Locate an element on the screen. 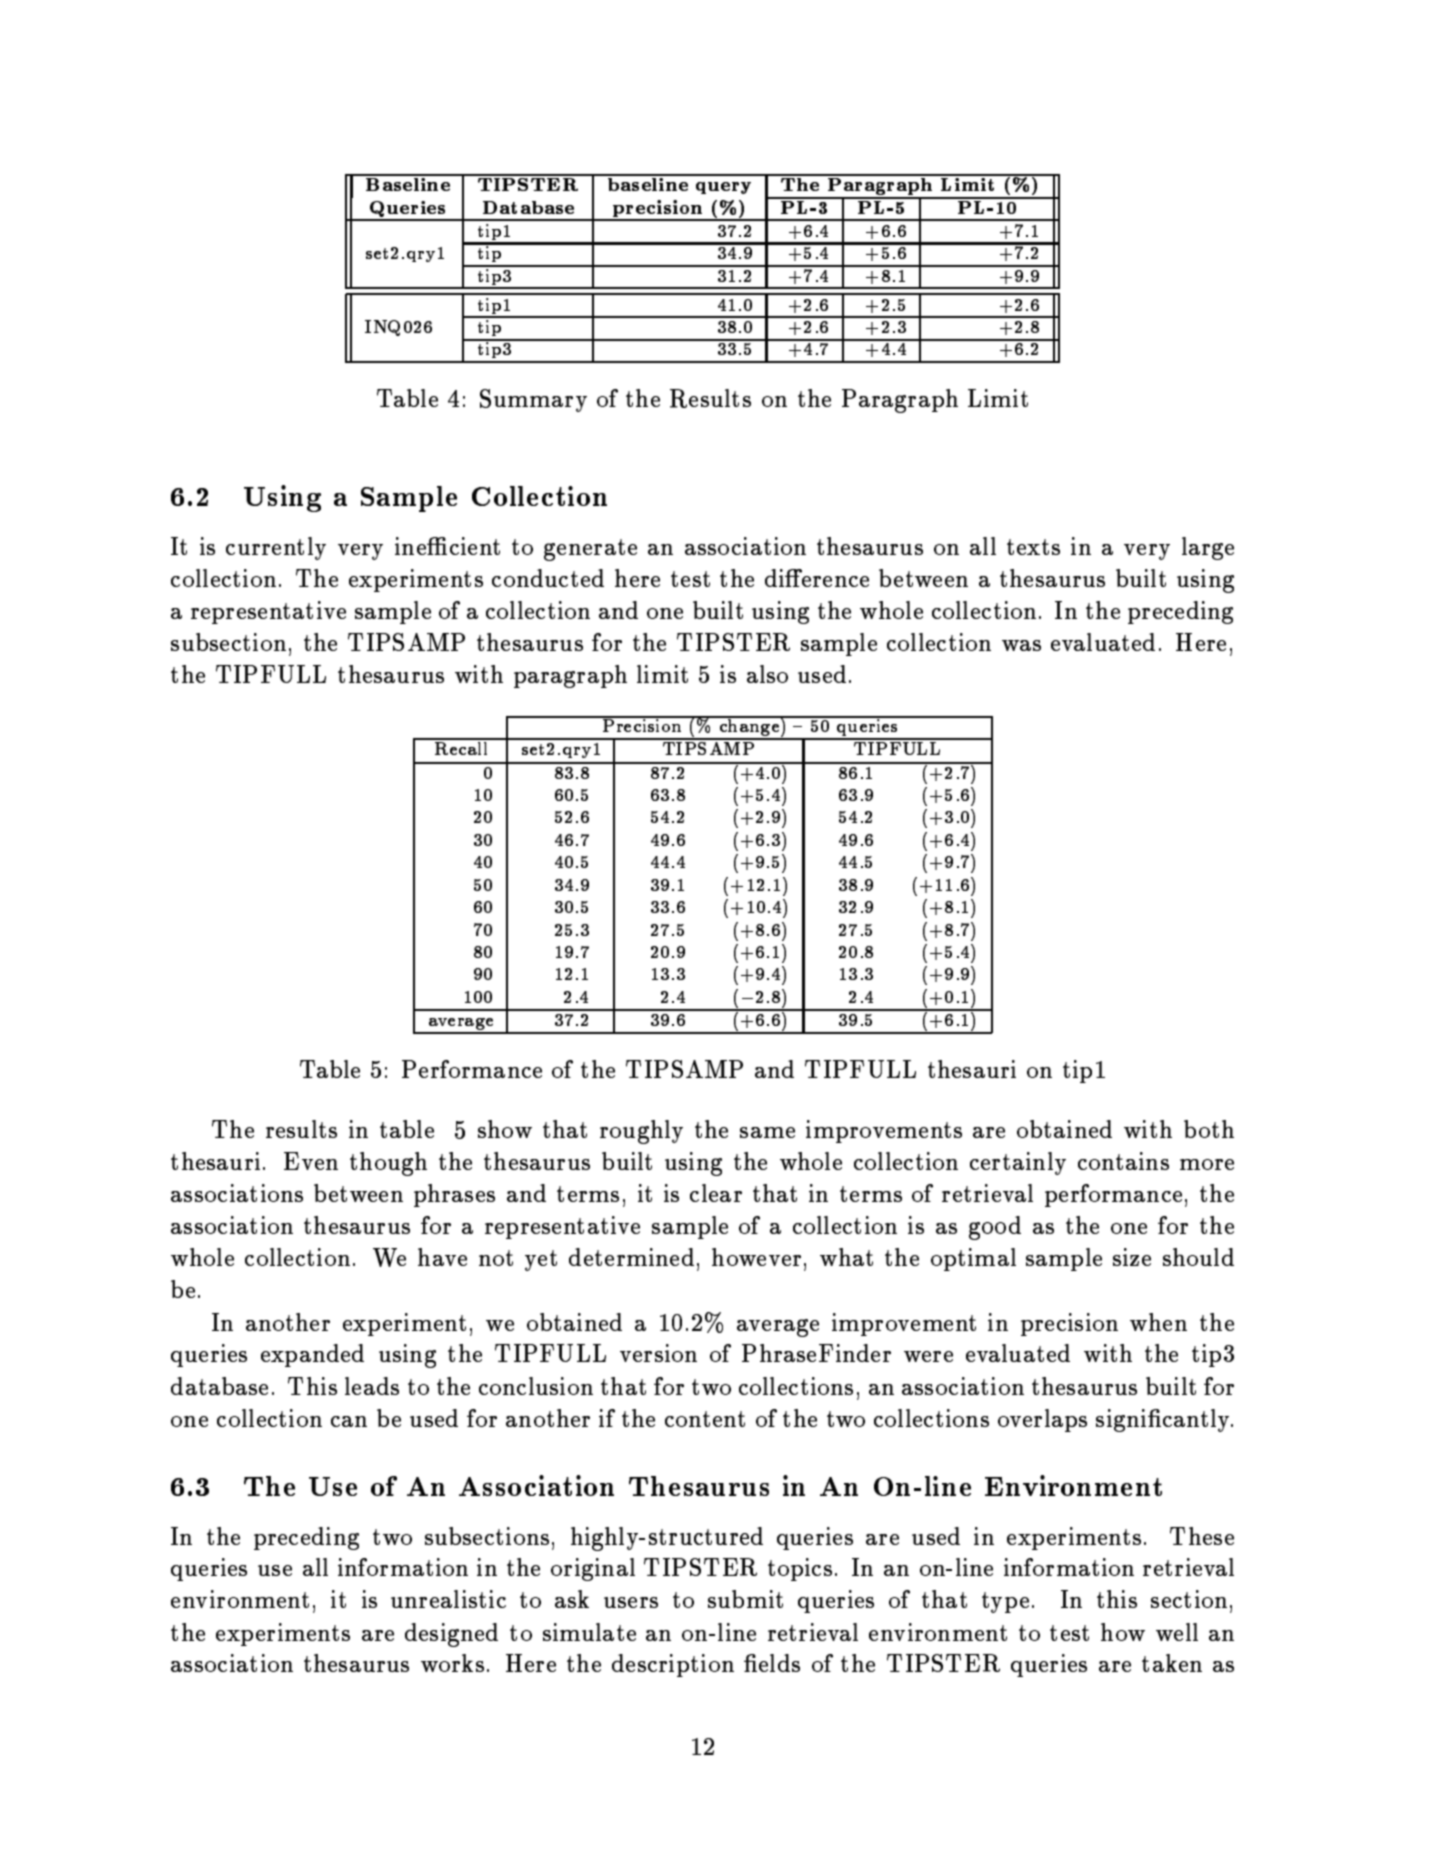 The image size is (1448, 1874). generate is located at coordinates (590, 550).
